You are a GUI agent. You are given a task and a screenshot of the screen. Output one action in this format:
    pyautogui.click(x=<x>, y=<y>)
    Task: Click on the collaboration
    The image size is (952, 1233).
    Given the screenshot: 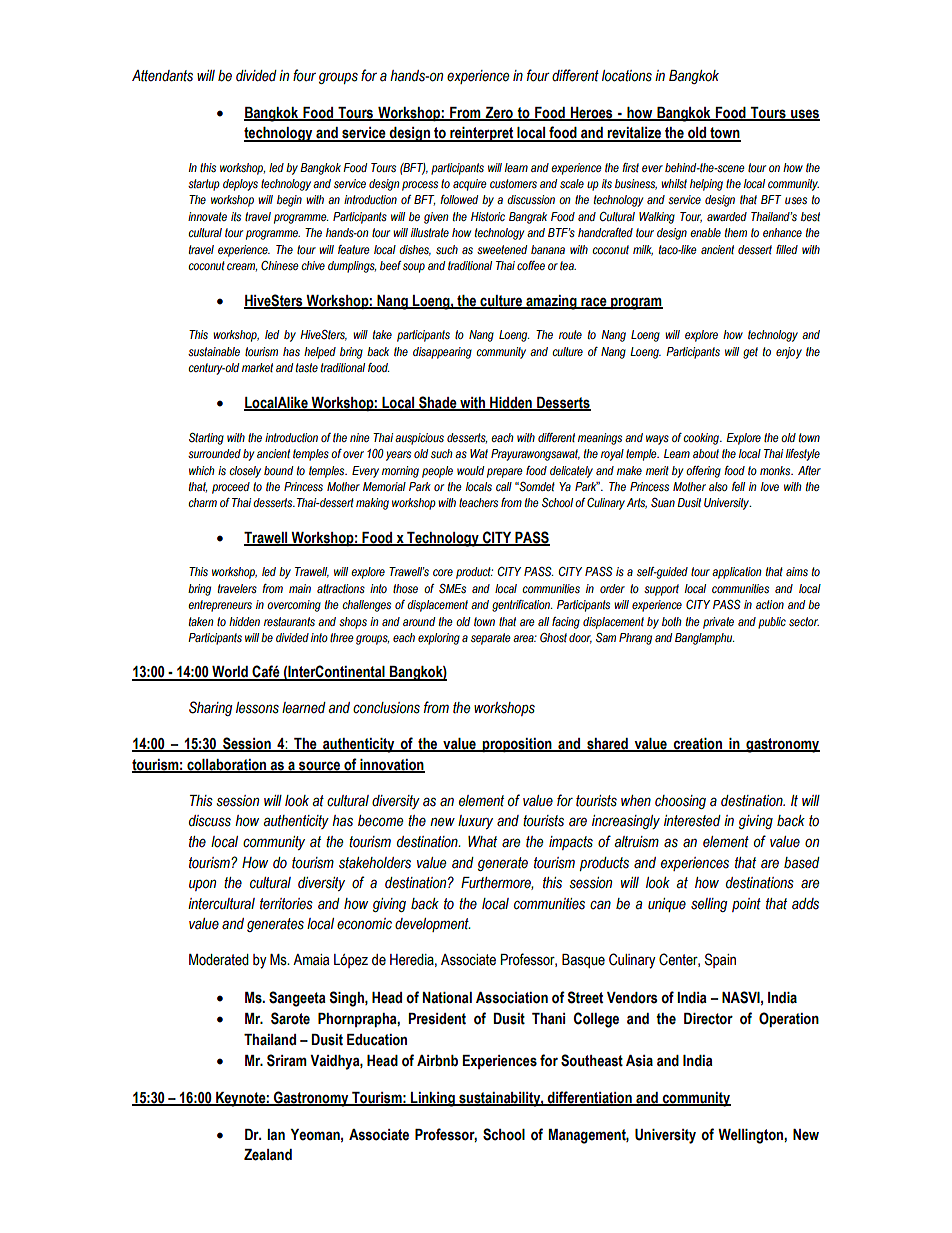 What is the action you would take?
    pyautogui.click(x=227, y=766)
